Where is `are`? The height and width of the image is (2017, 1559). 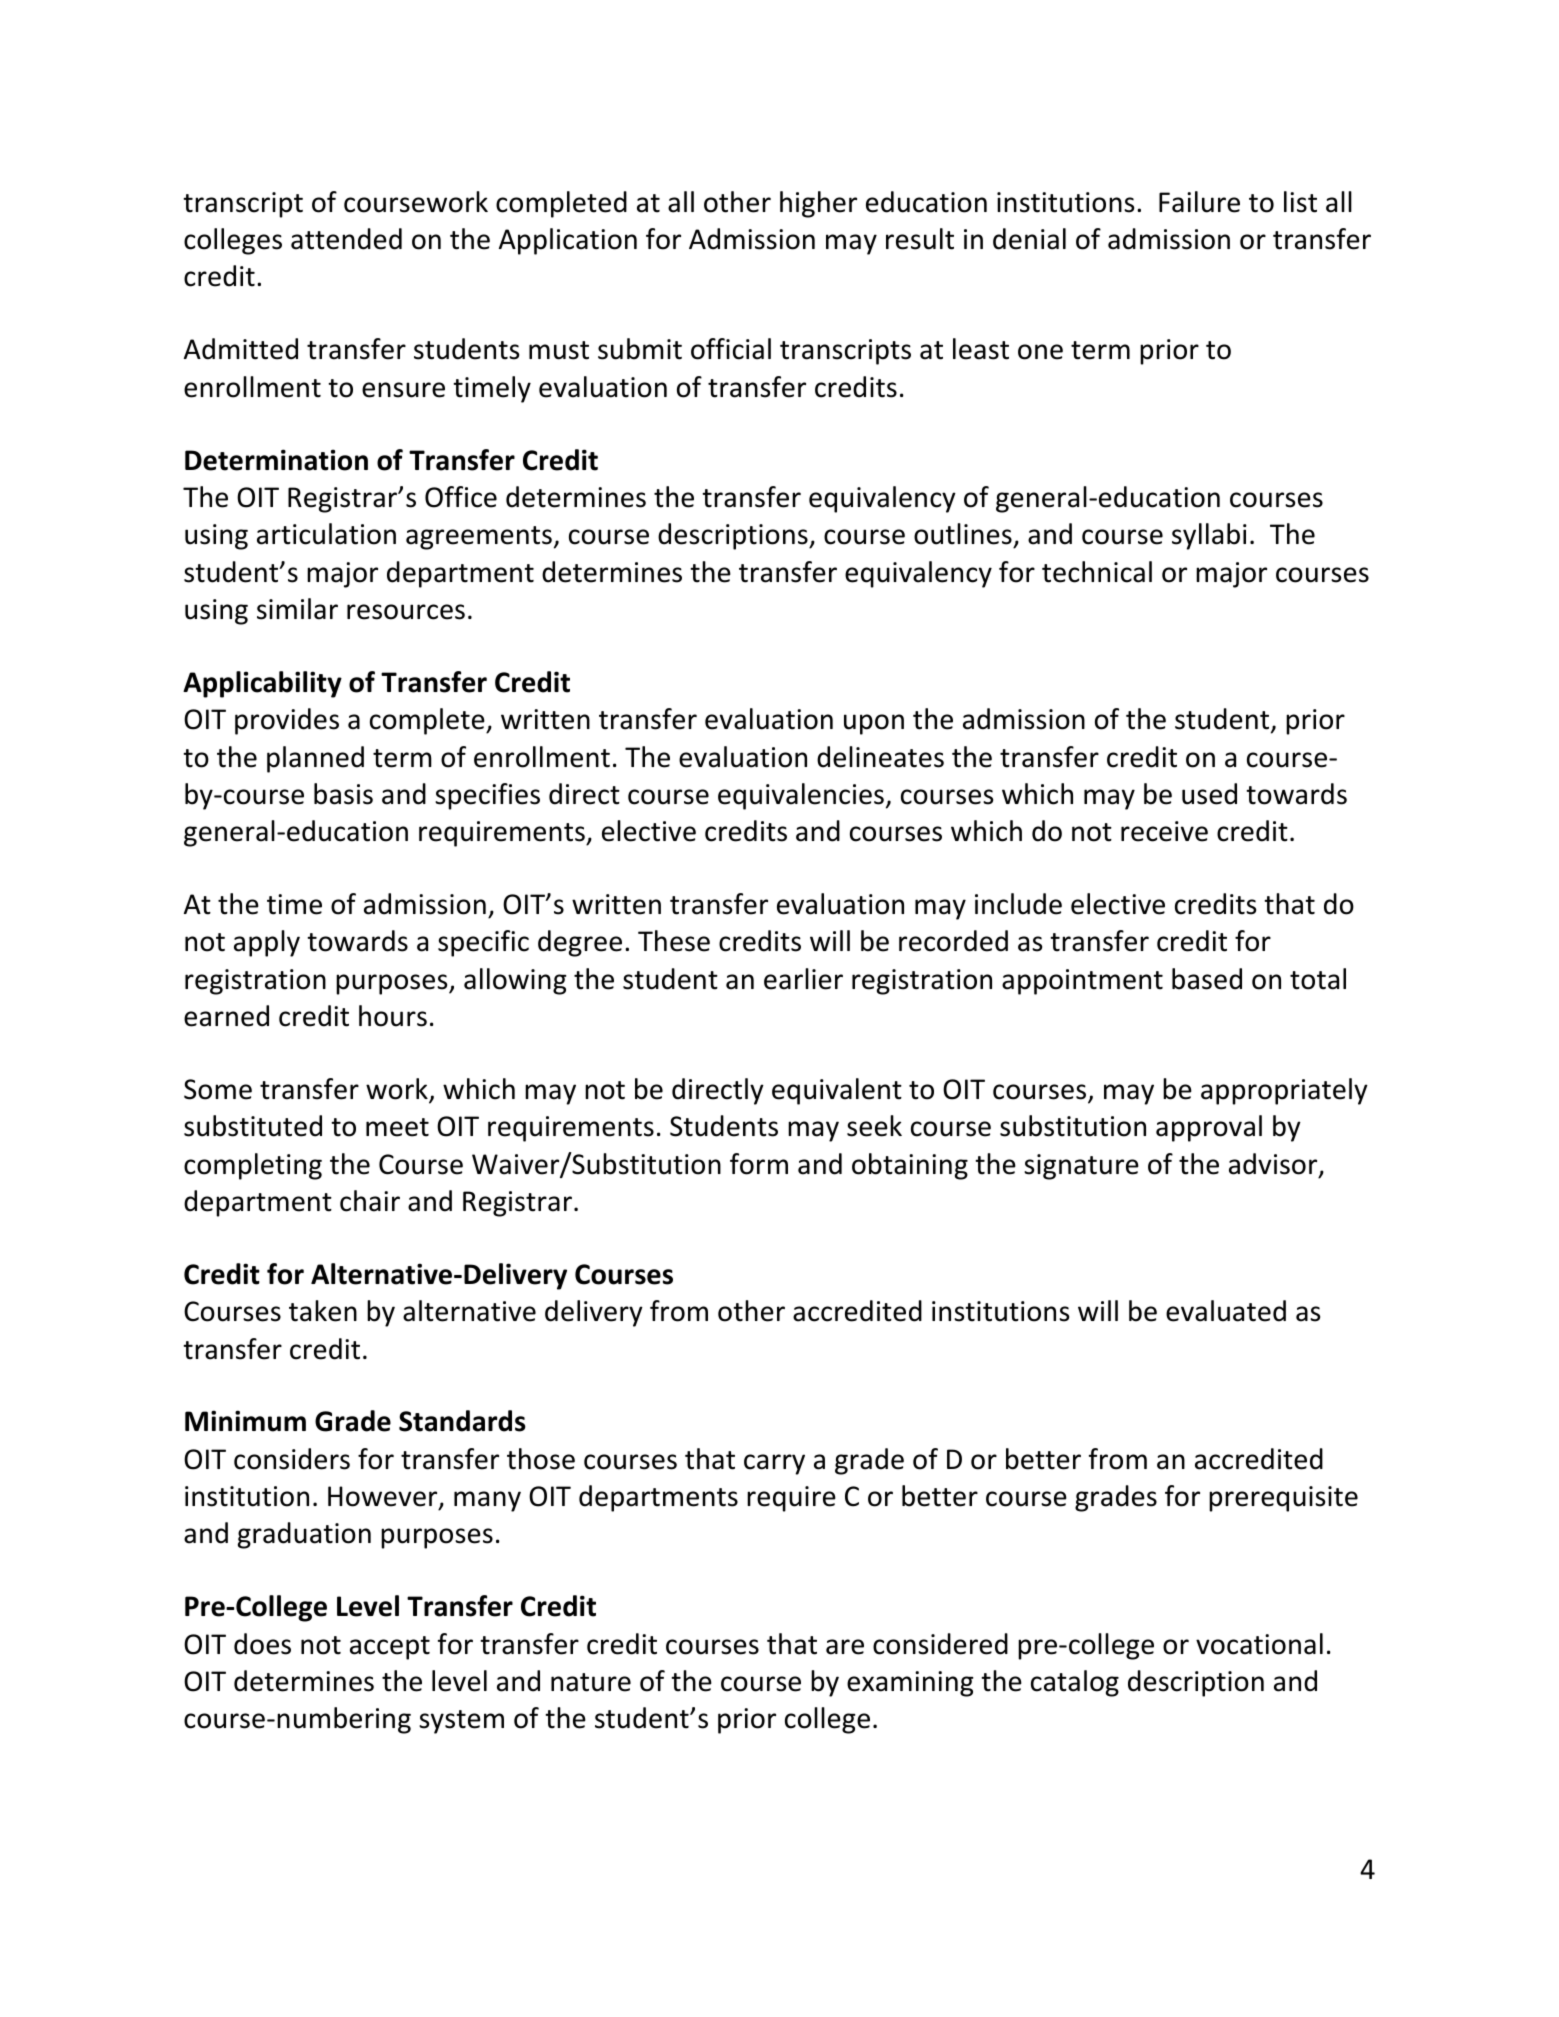 are is located at coordinates (845, 1647).
